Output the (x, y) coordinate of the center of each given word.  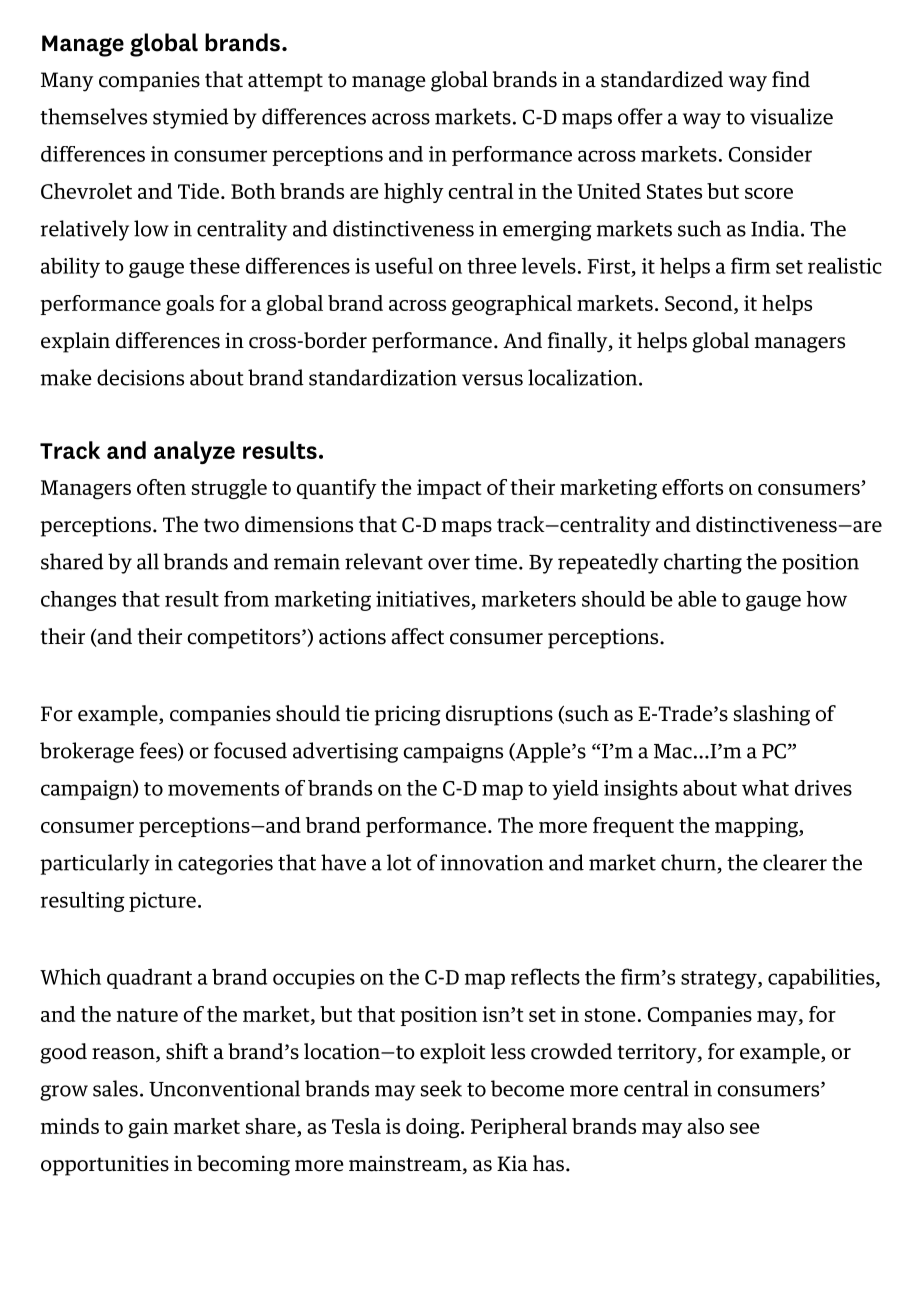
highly (414, 193)
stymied (191, 118)
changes (78, 601)
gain (148, 1128)
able (697, 599)
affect (417, 636)
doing (434, 1128)
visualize (791, 116)
